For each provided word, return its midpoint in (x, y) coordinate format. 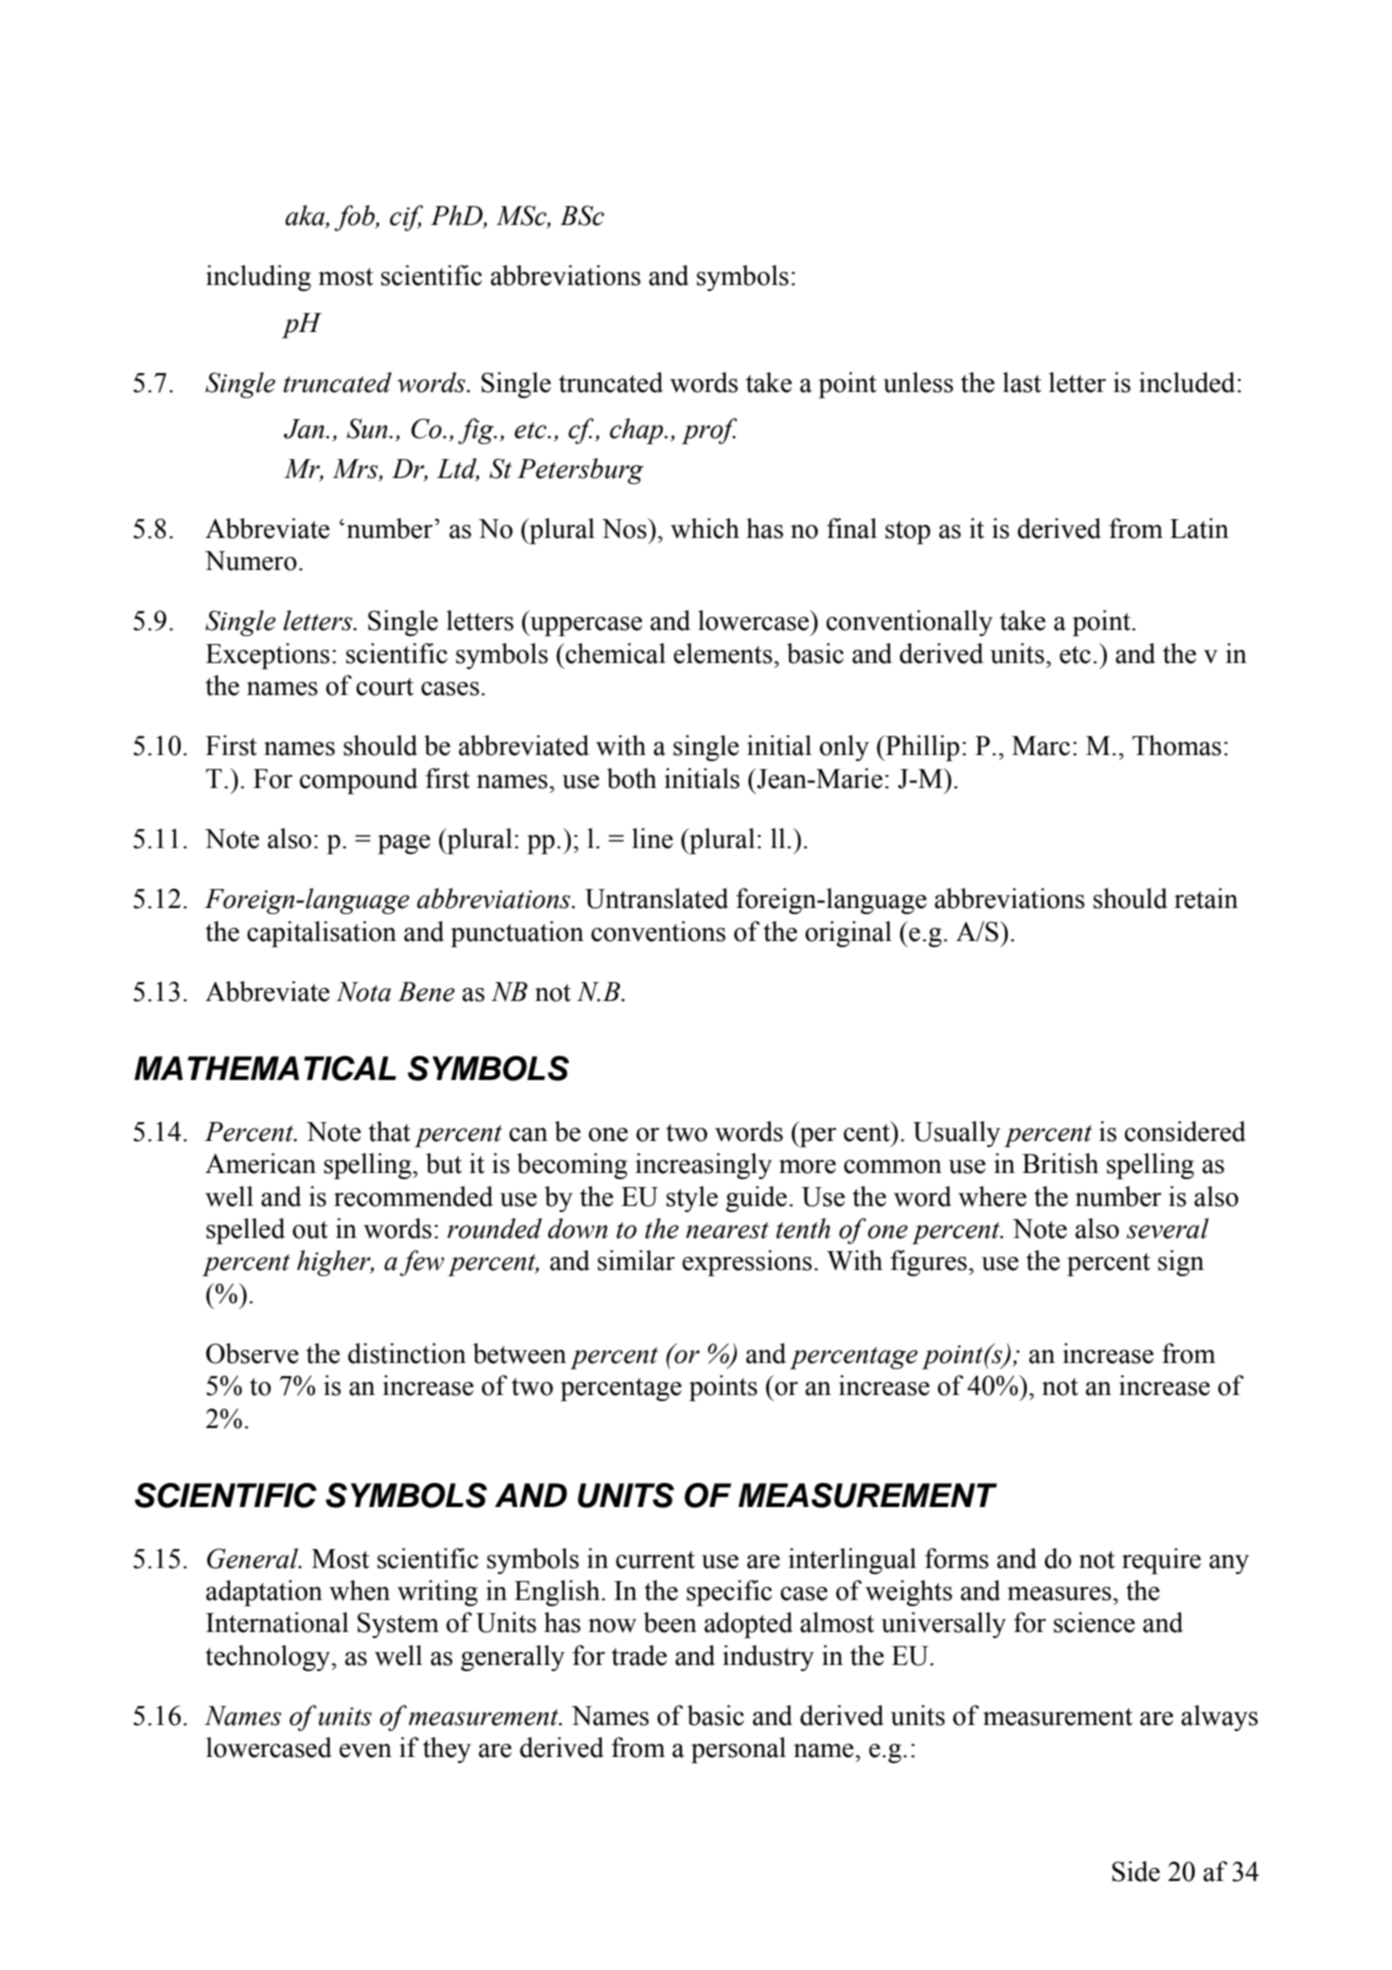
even (365, 1751)
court (385, 687)
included (1188, 382)
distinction (407, 1353)
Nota (363, 992)
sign (1181, 1263)
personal (738, 1750)
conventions (658, 931)
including (258, 278)
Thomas (1176, 745)
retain (1206, 898)
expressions (747, 1263)
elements (724, 653)
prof (709, 431)
